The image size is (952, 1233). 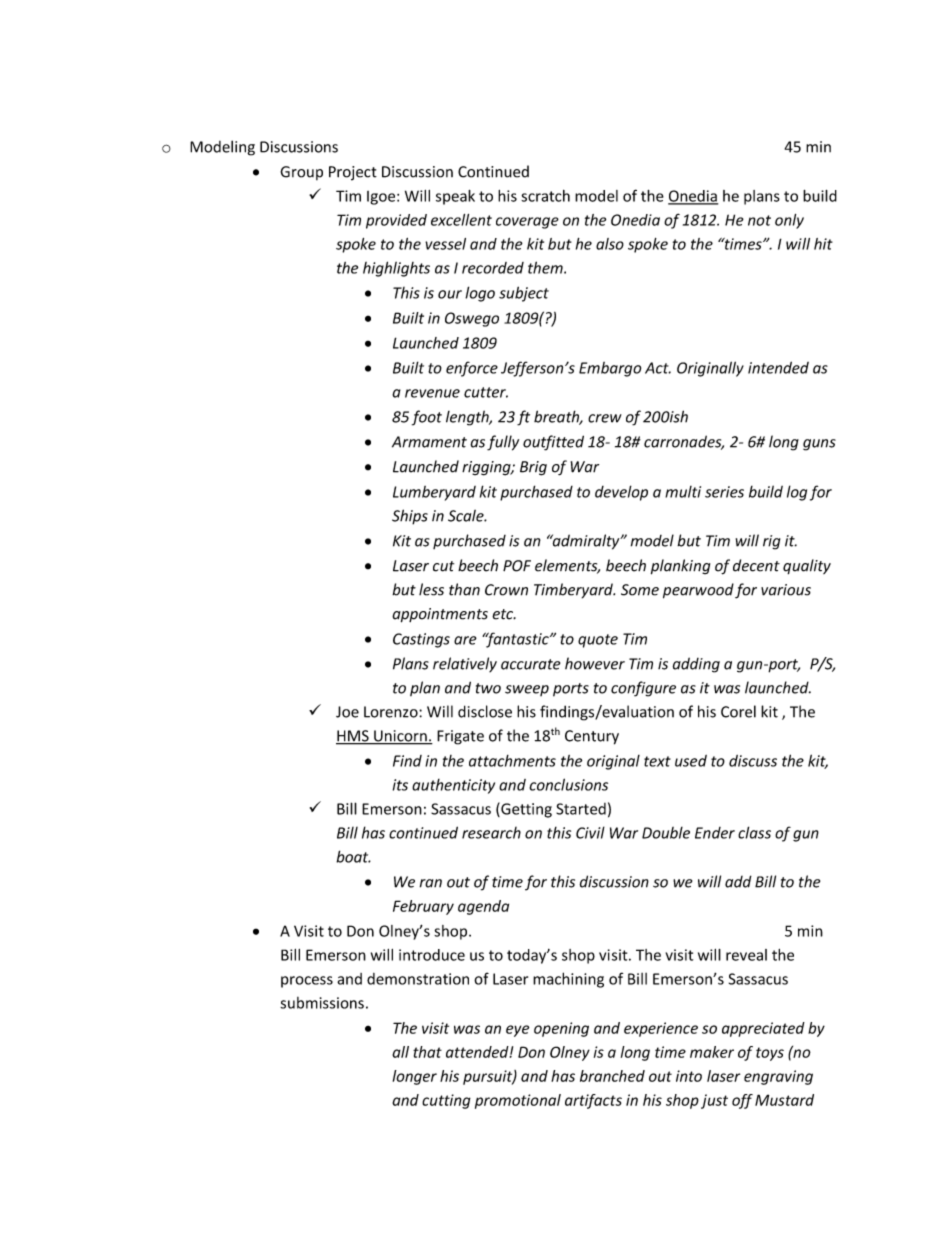 I want to click on Project, so click(x=353, y=173).
